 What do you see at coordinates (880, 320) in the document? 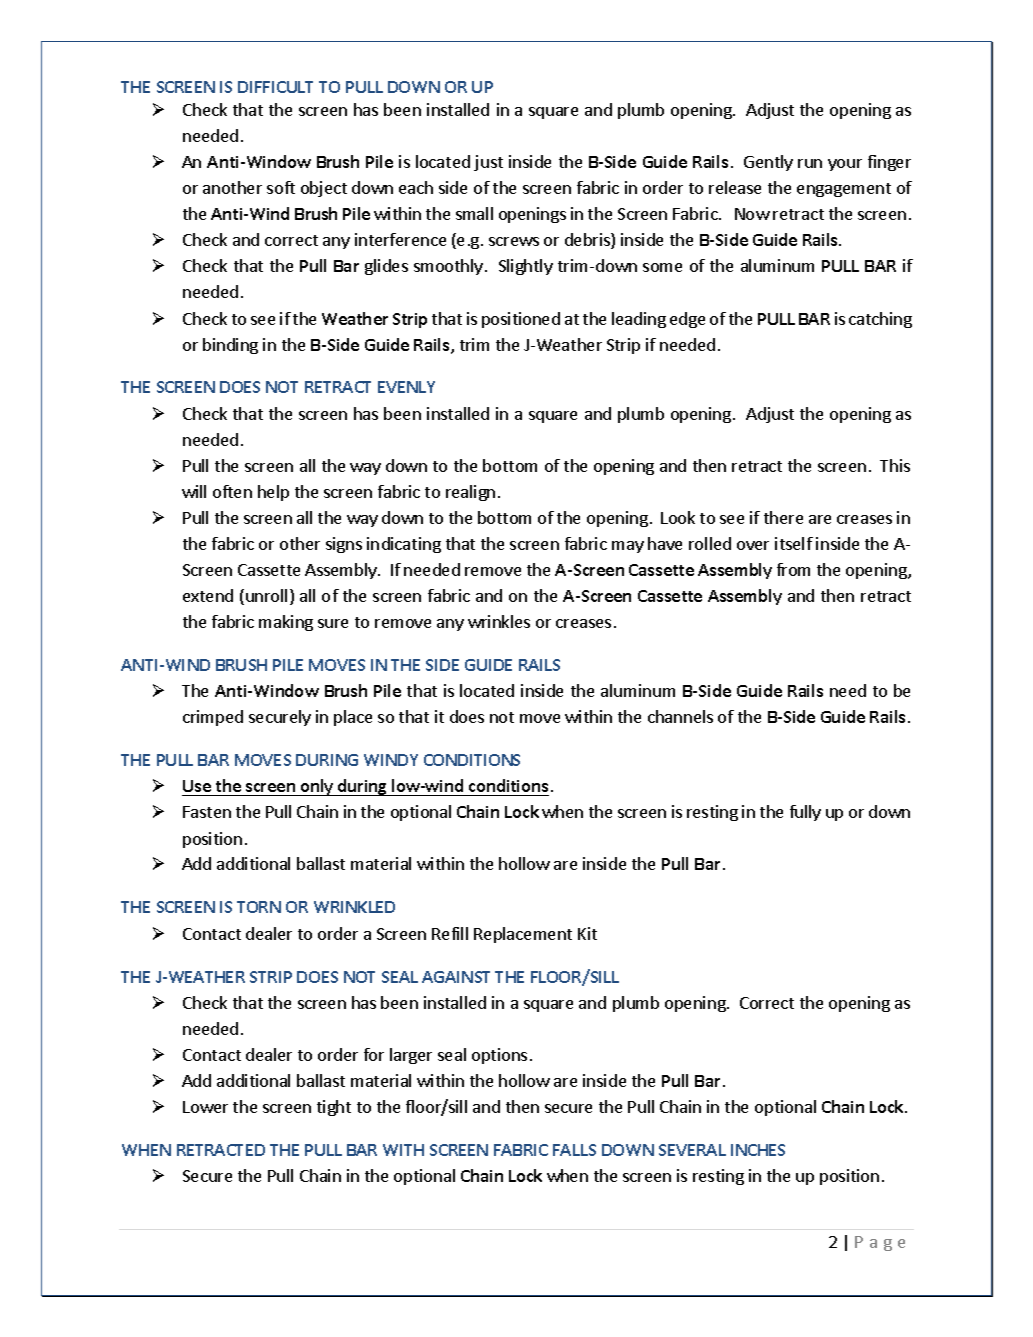
I see `catching` at bounding box center [880, 320].
